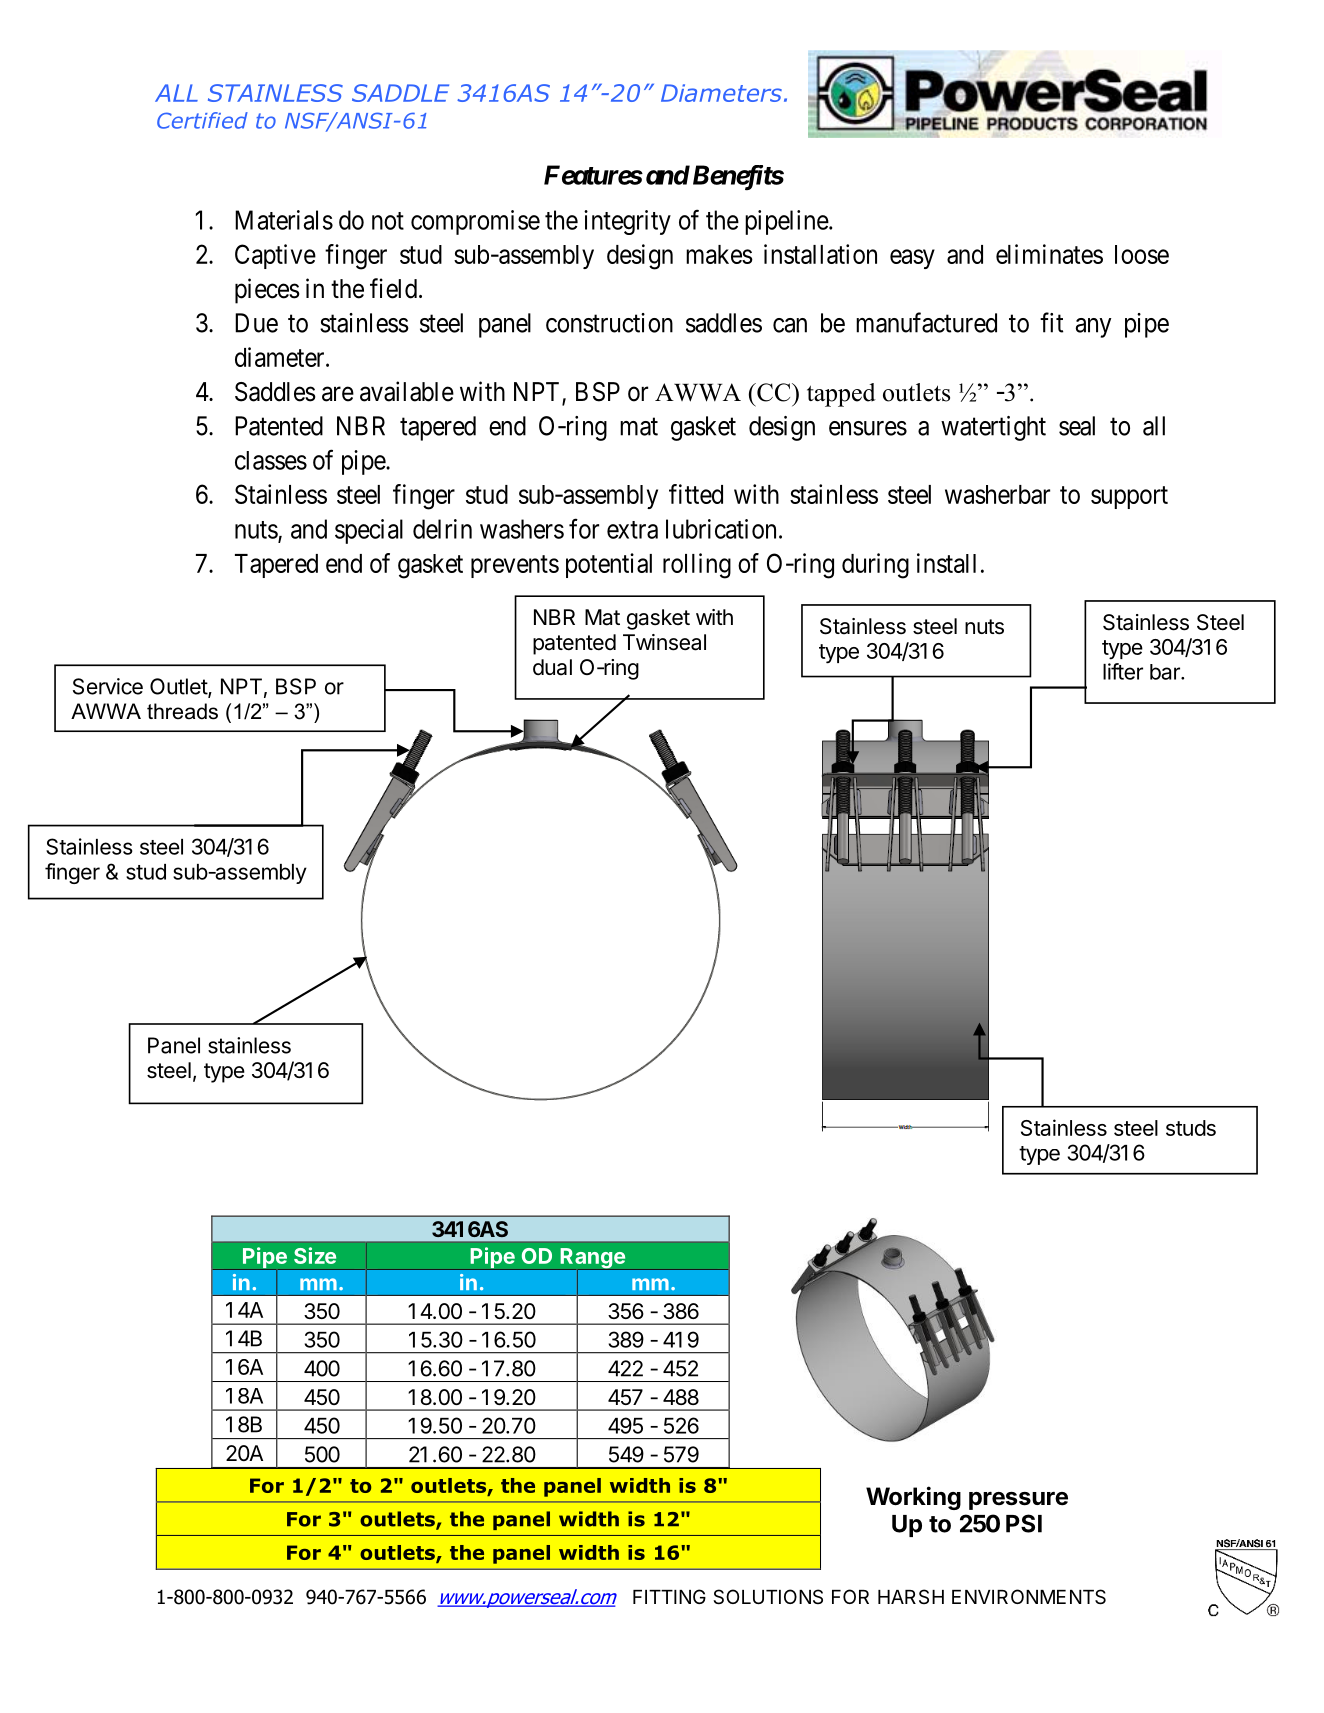 This screenshot has height=1713, width=1324. I want to click on Certified, so click(202, 120).
